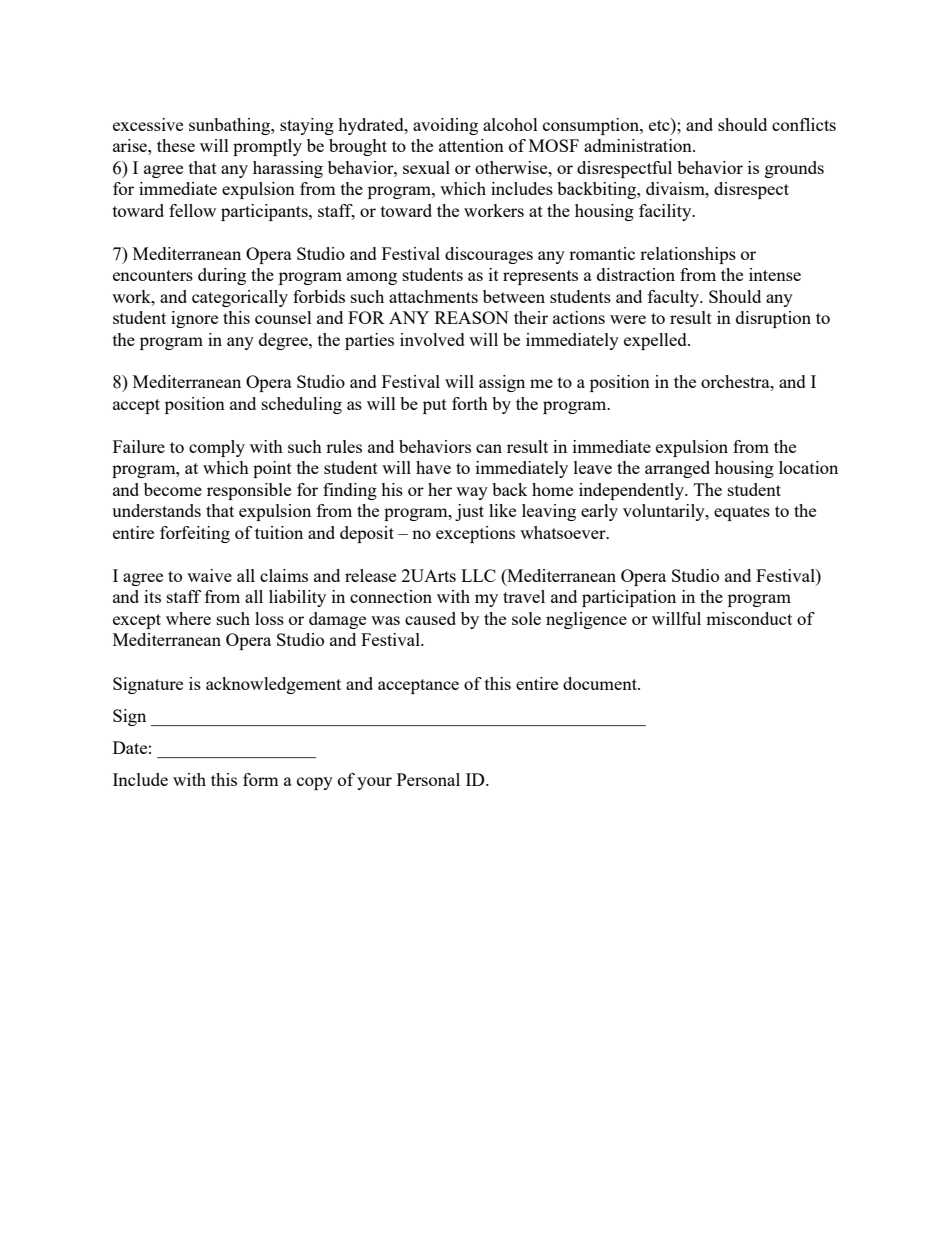 This page has height=1233, width=952. I want to click on Personal, so click(428, 779).
